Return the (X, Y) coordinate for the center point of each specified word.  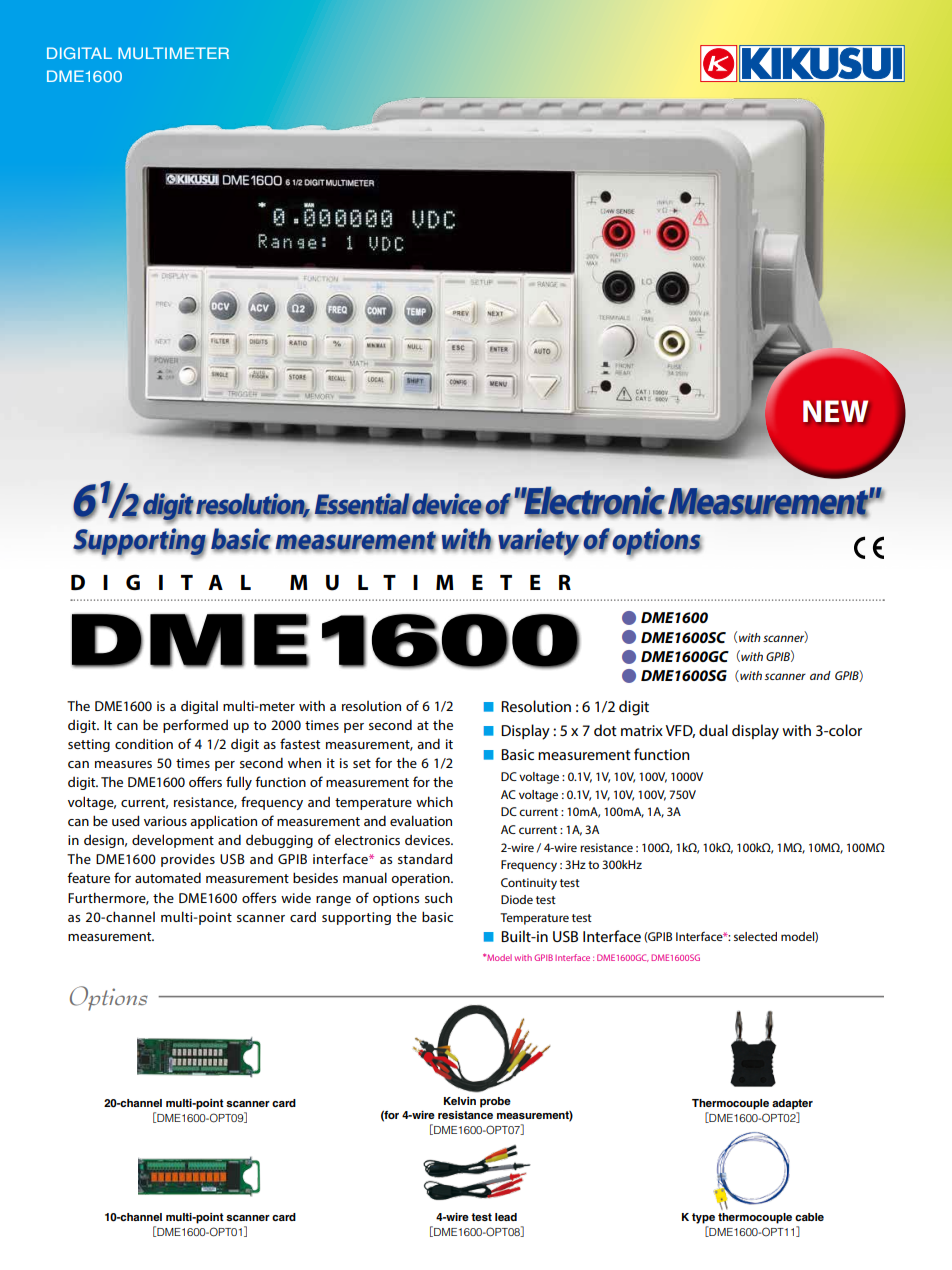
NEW (835, 411)
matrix (642, 730)
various (165, 821)
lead (506, 1217)
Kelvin (460, 1101)
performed (195, 726)
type (703, 1218)
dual (713, 730)
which (434, 801)
